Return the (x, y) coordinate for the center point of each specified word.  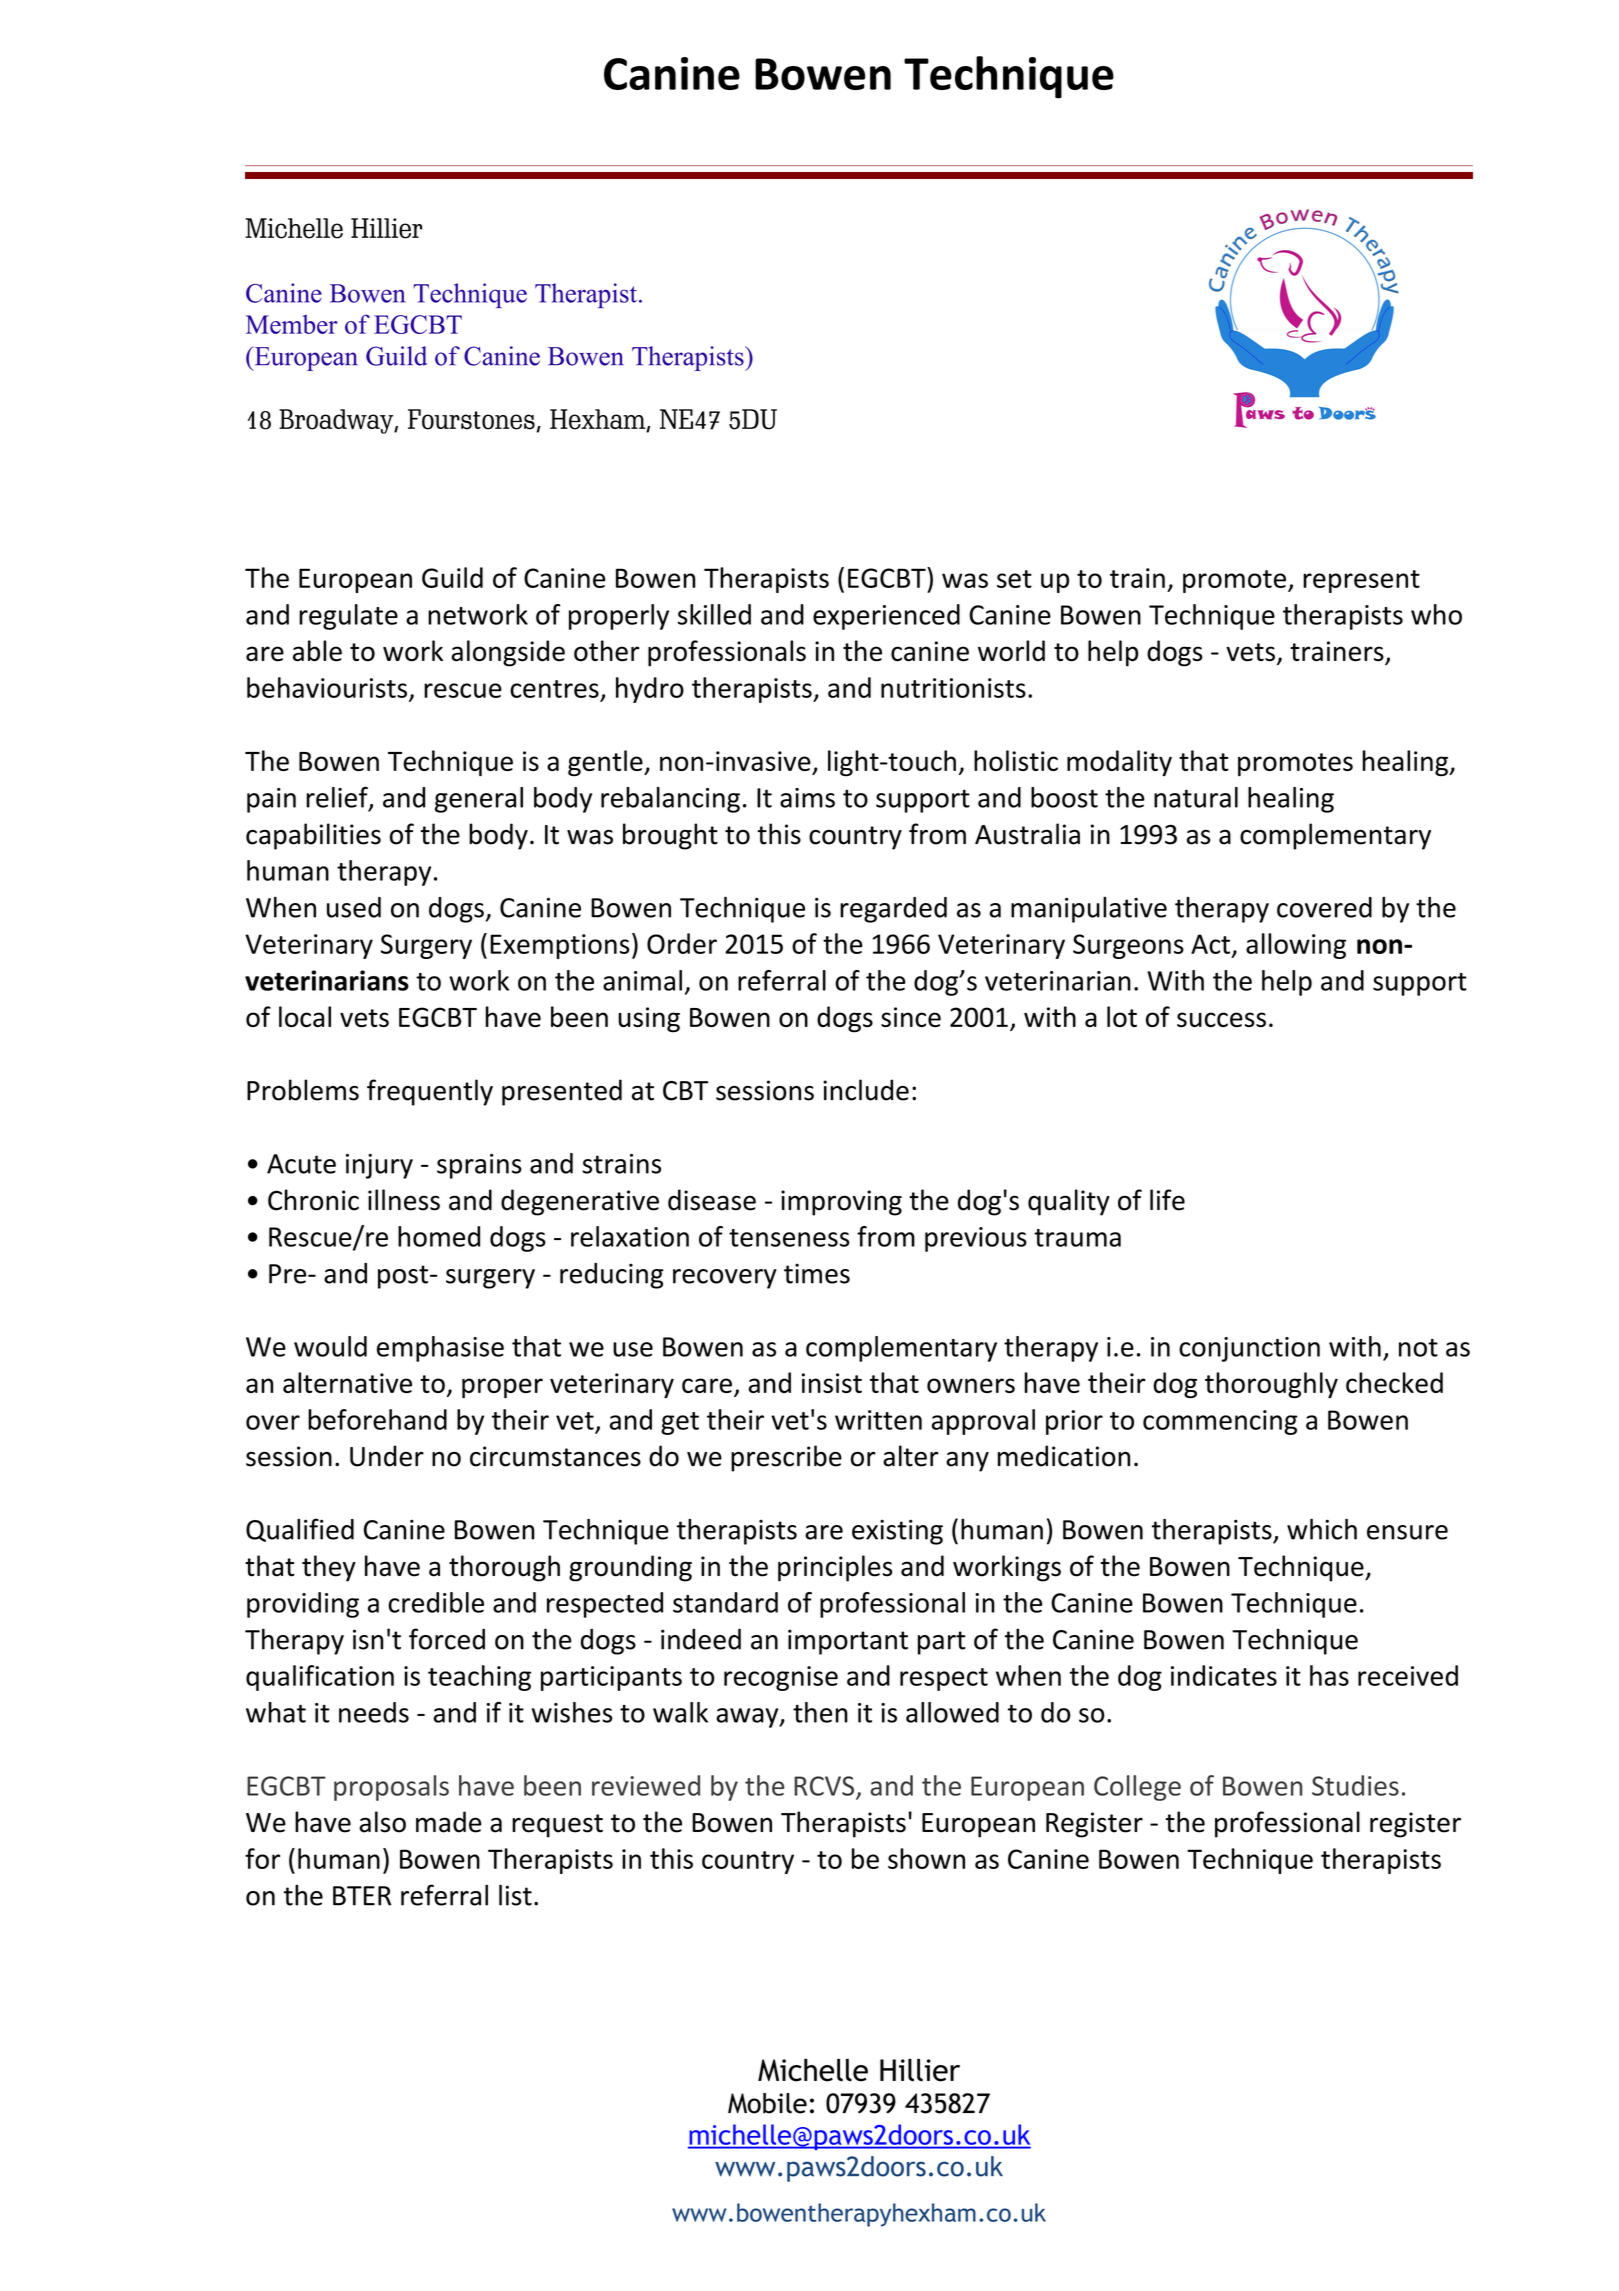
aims (807, 798)
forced (447, 1639)
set (1014, 579)
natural (1196, 797)
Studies (1355, 1785)
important (848, 1642)
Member (292, 324)
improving (841, 1203)
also (382, 1822)
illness (404, 1200)
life (1167, 1200)
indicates (1224, 1675)
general (479, 800)
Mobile (767, 2103)
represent (1361, 581)
